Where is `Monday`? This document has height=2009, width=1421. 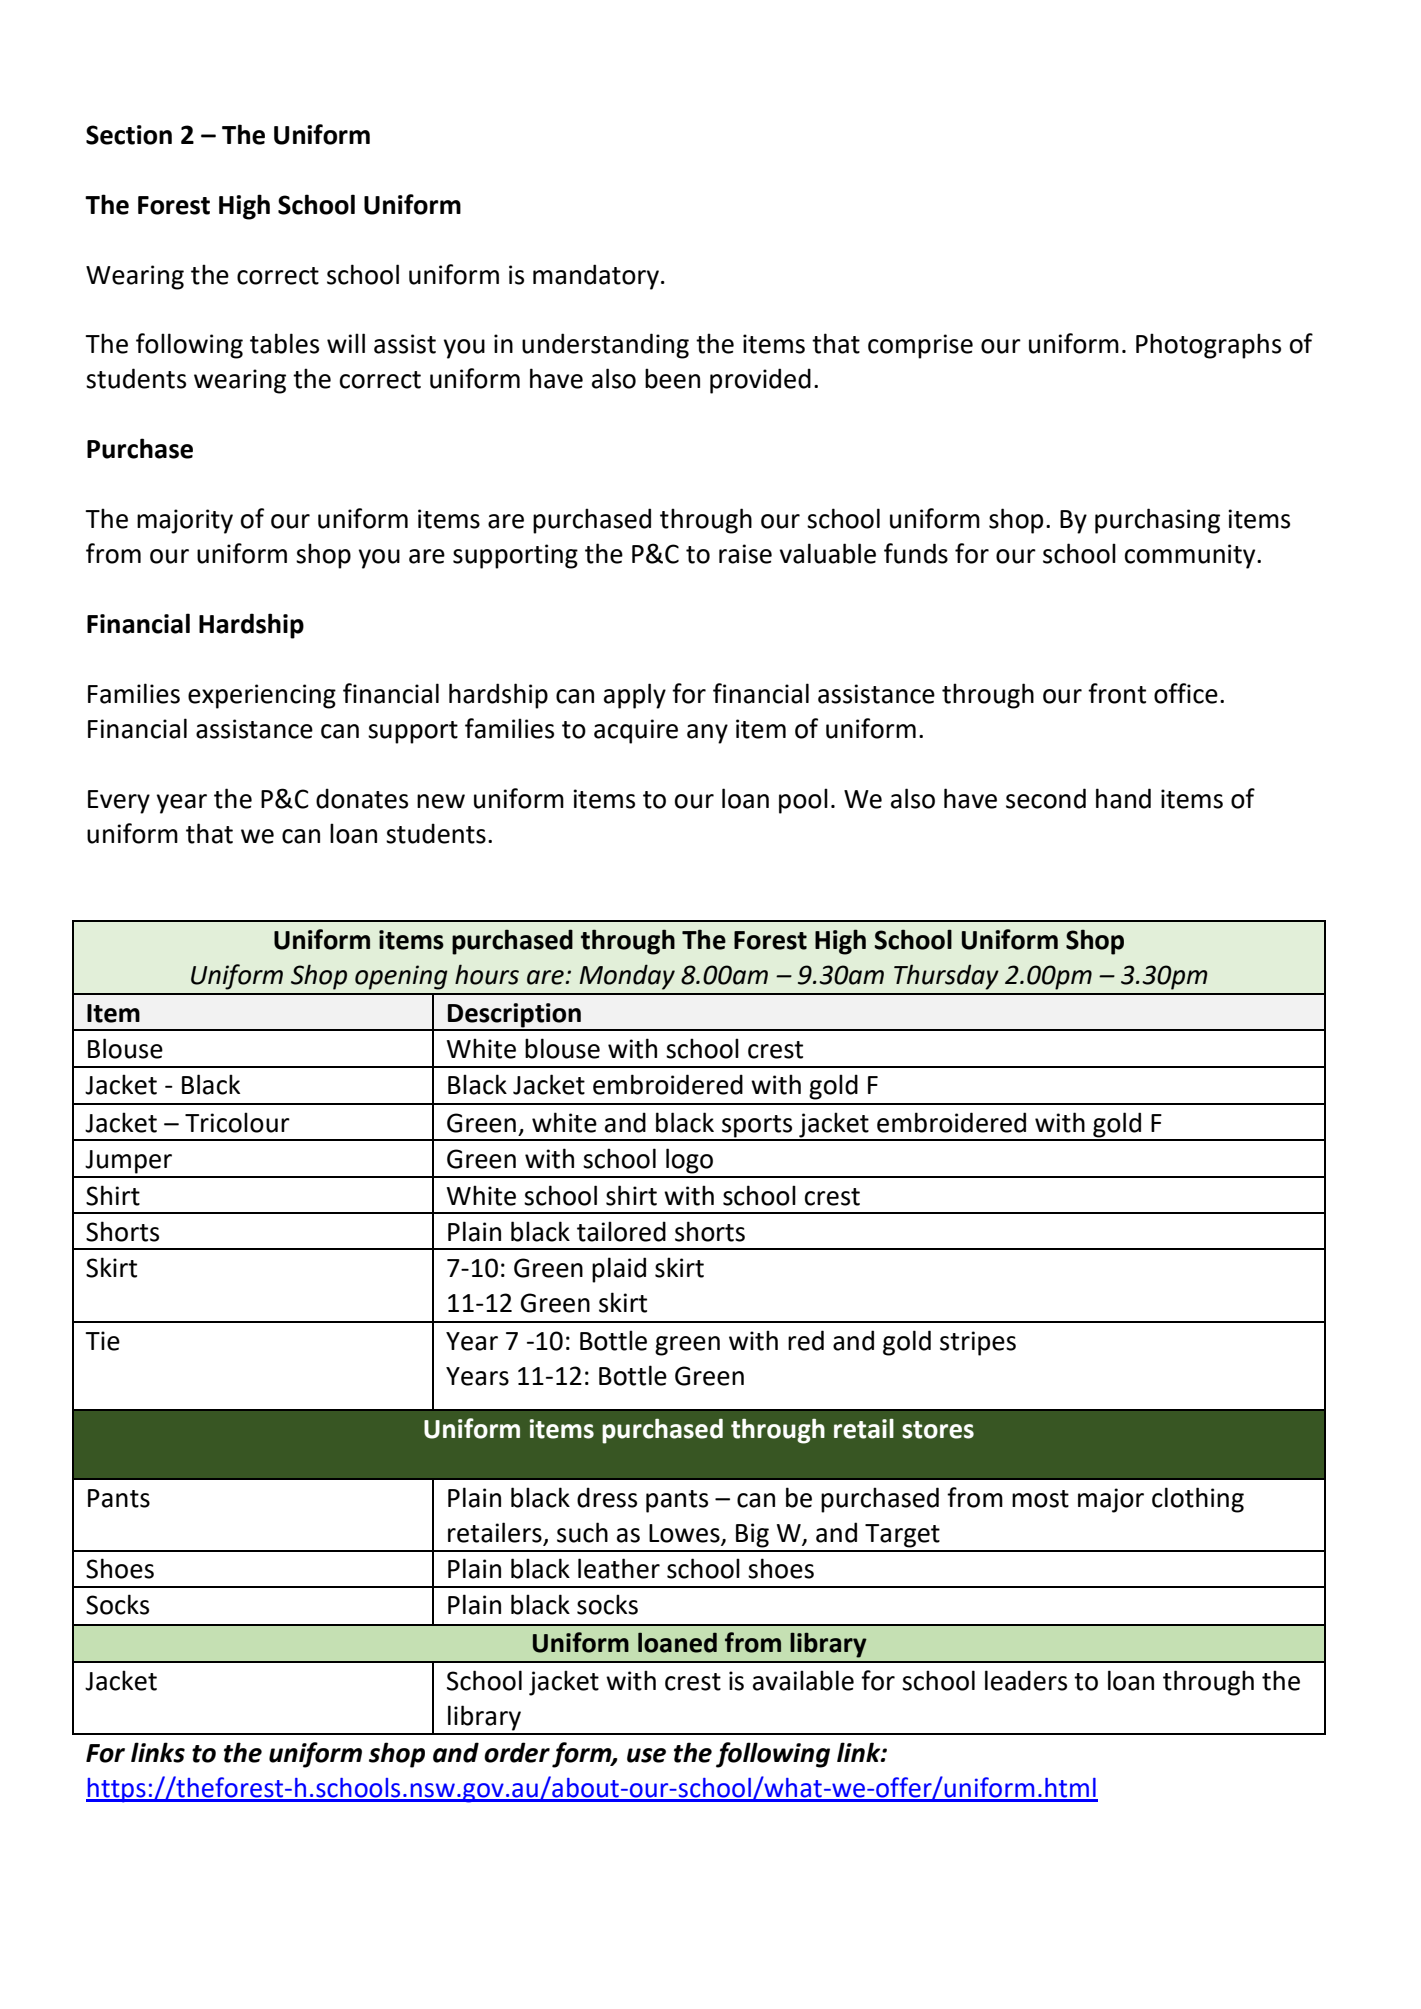 Monday is located at coordinates (627, 977).
